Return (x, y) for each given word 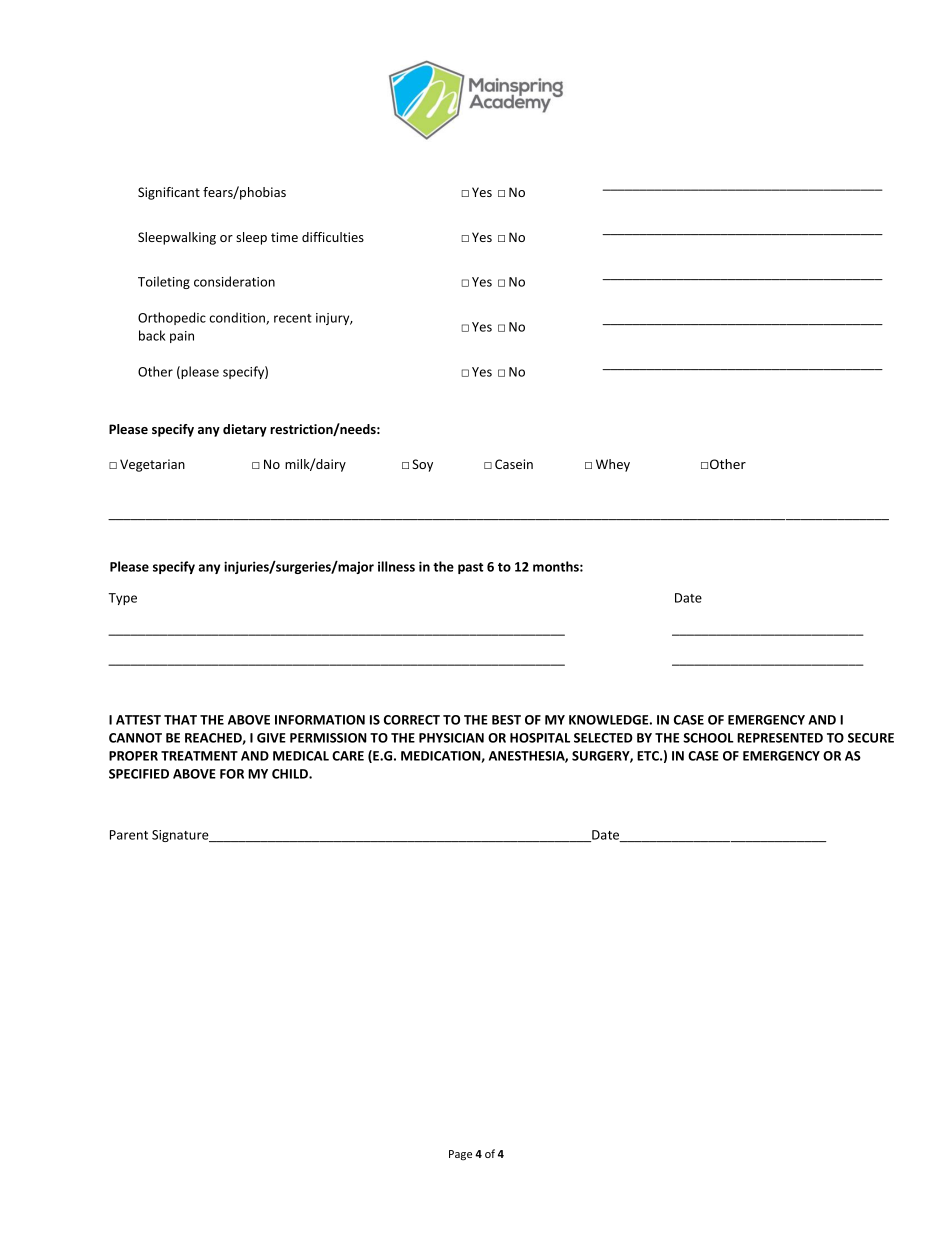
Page (460, 1155)
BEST (506, 720)
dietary (245, 430)
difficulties (333, 237)
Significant (169, 193)
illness (396, 566)
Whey (613, 465)
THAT (180, 720)
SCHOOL (708, 738)
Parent (129, 835)
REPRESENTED (780, 738)
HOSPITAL (540, 738)
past (470, 568)
